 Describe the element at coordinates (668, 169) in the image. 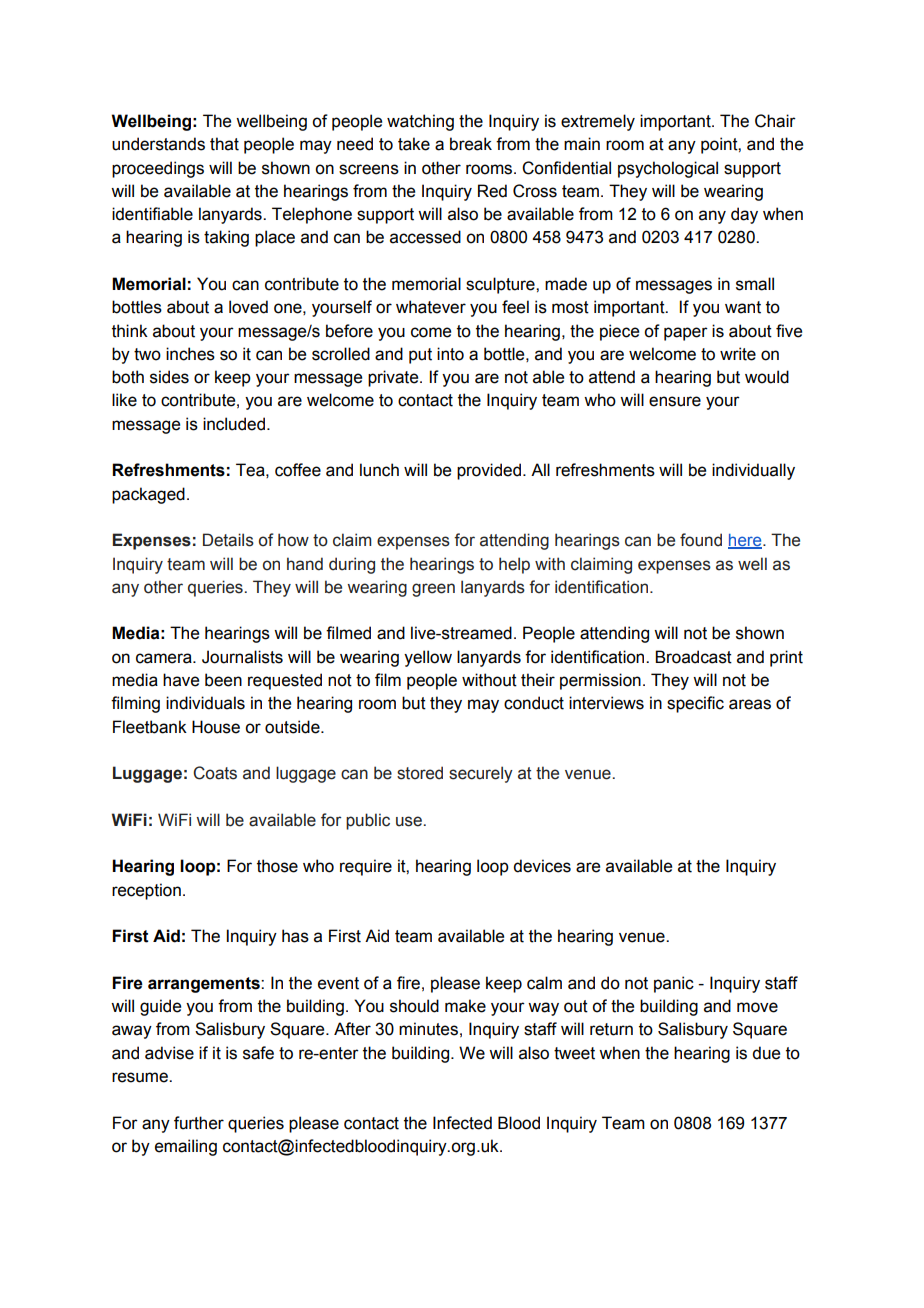

I see `psychological` at that location.
